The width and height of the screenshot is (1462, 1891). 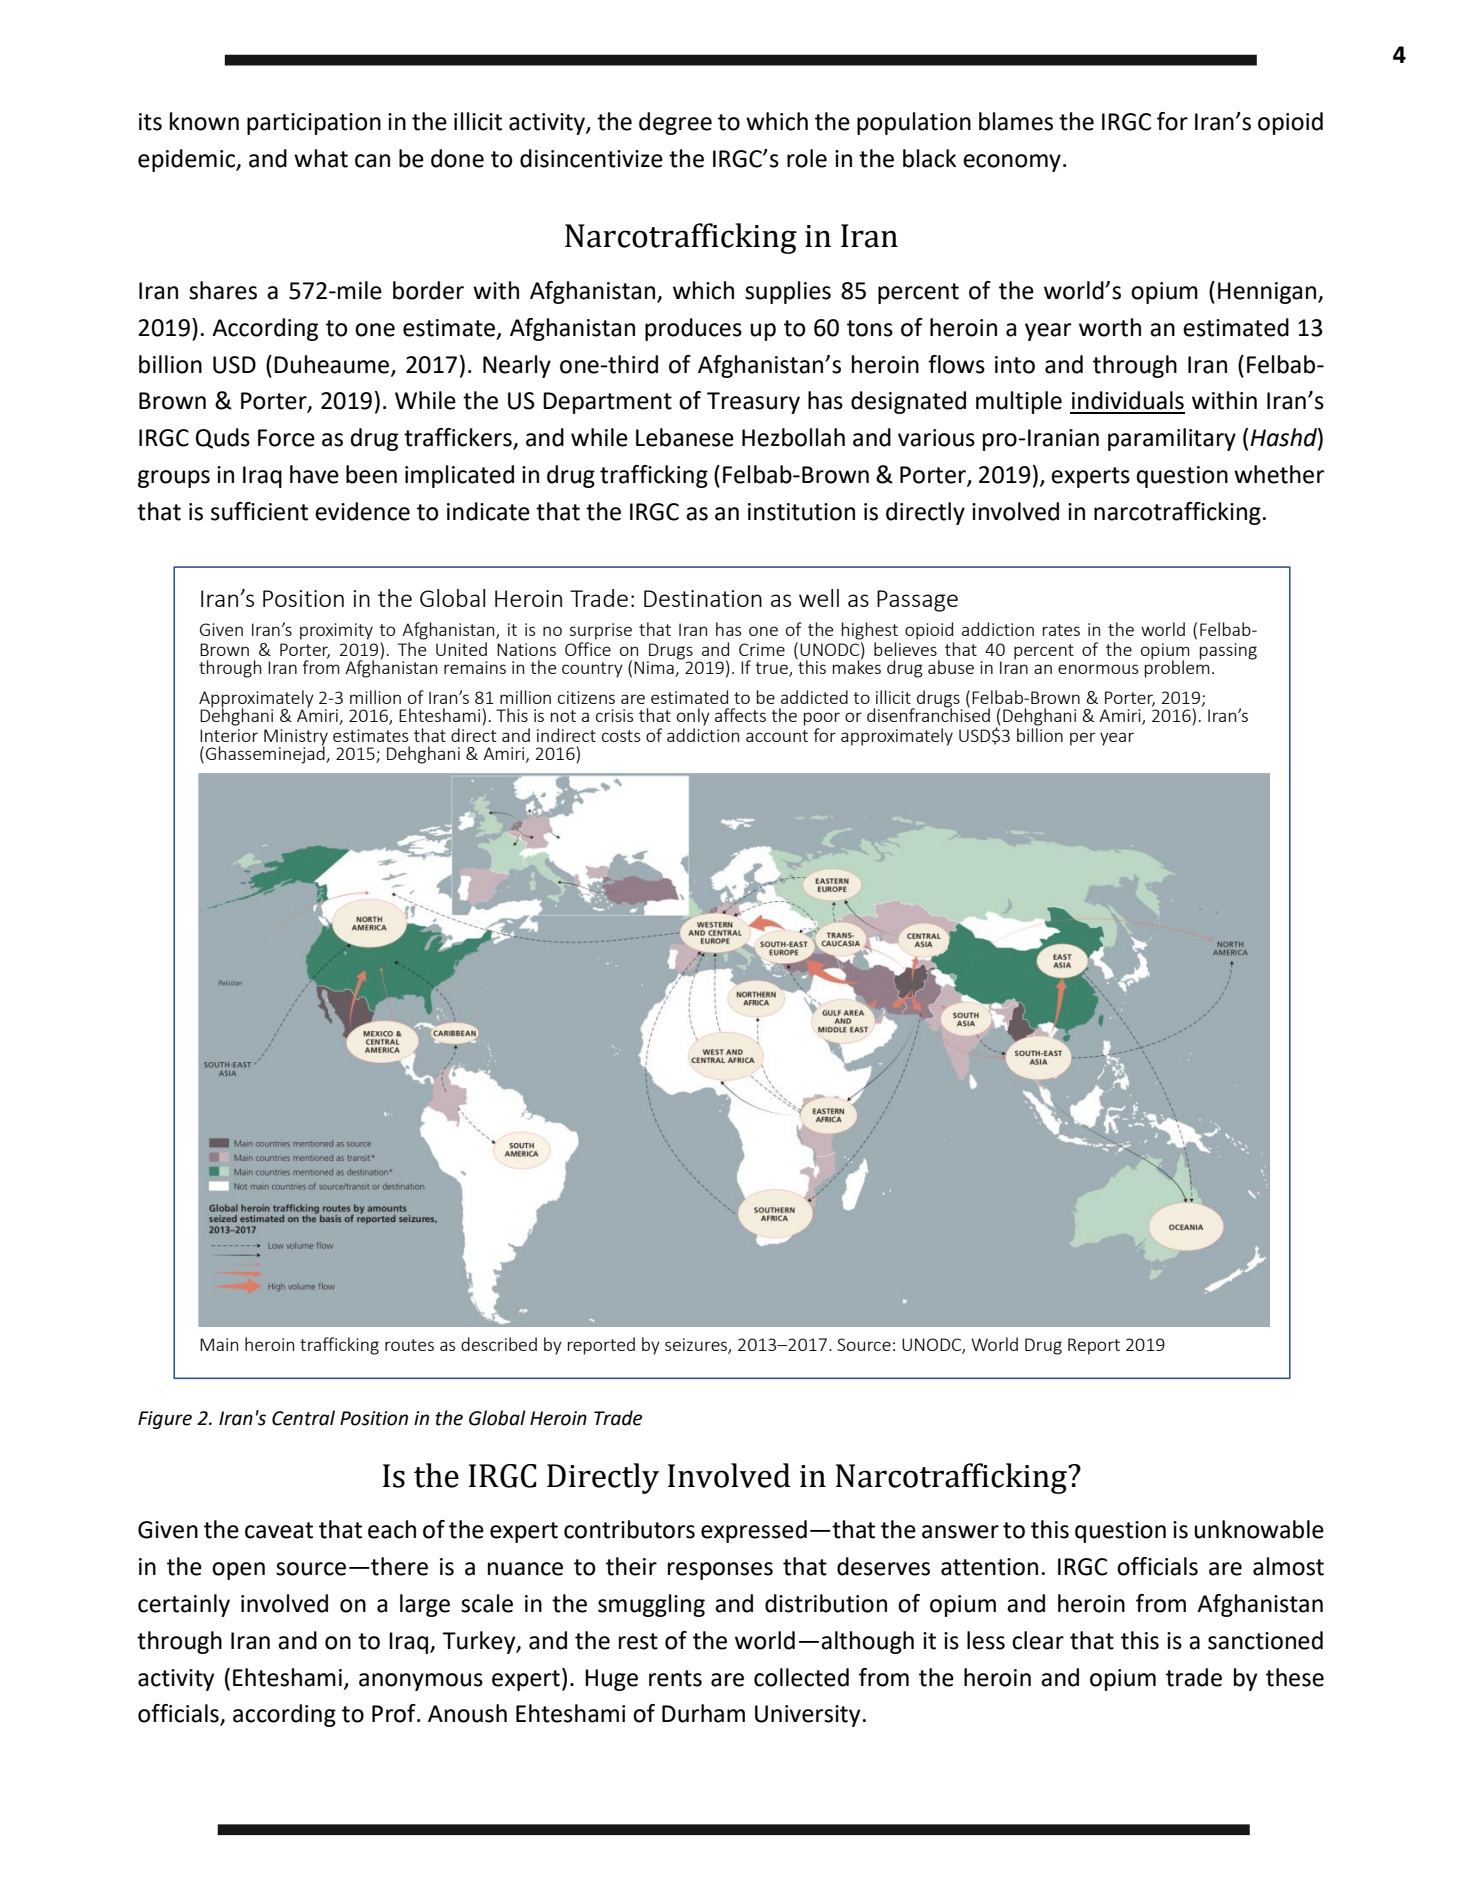 I want to click on paramilitary, so click(x=1172, y=439).
